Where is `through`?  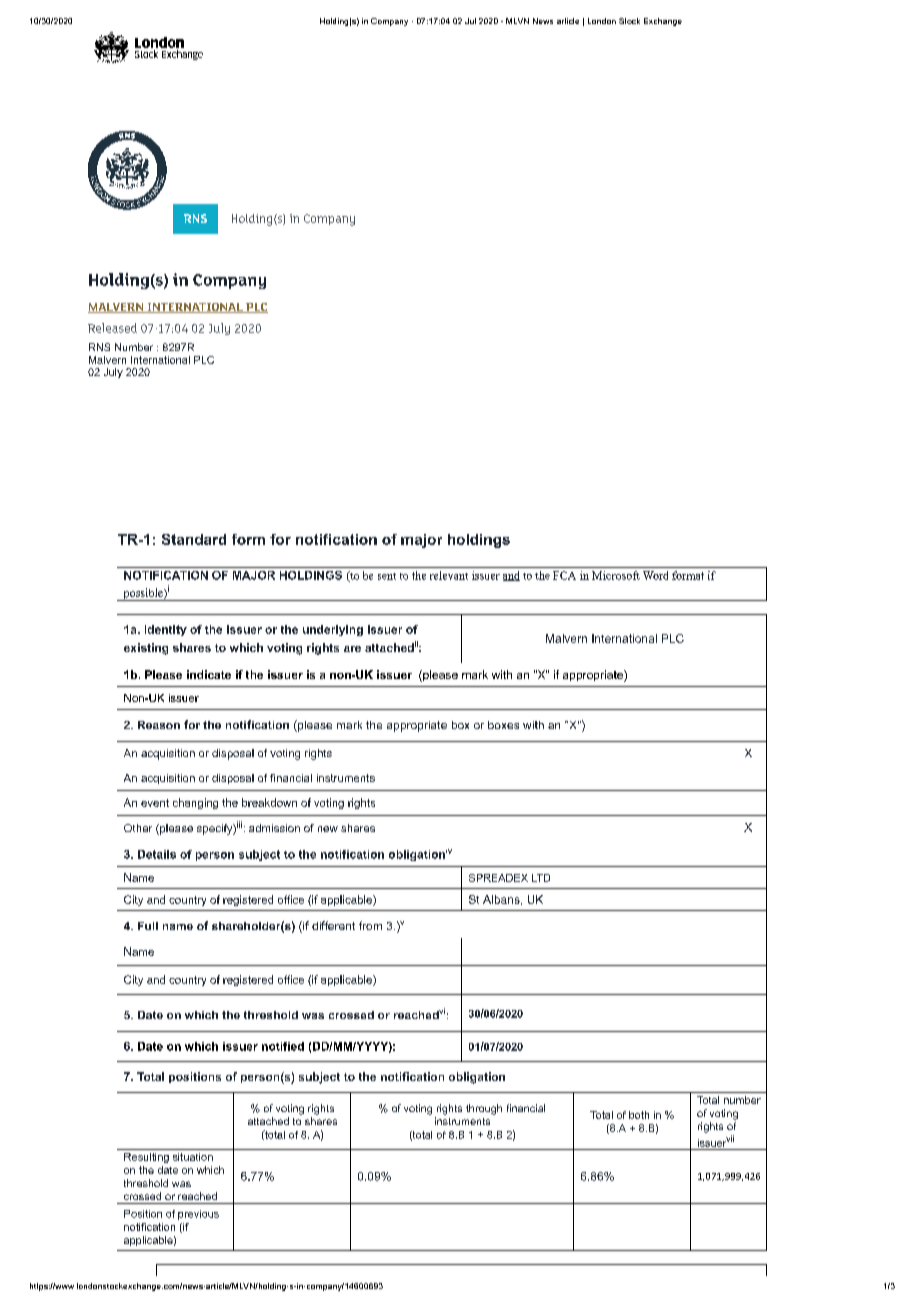 through is located at coordinates (484, 1109).
